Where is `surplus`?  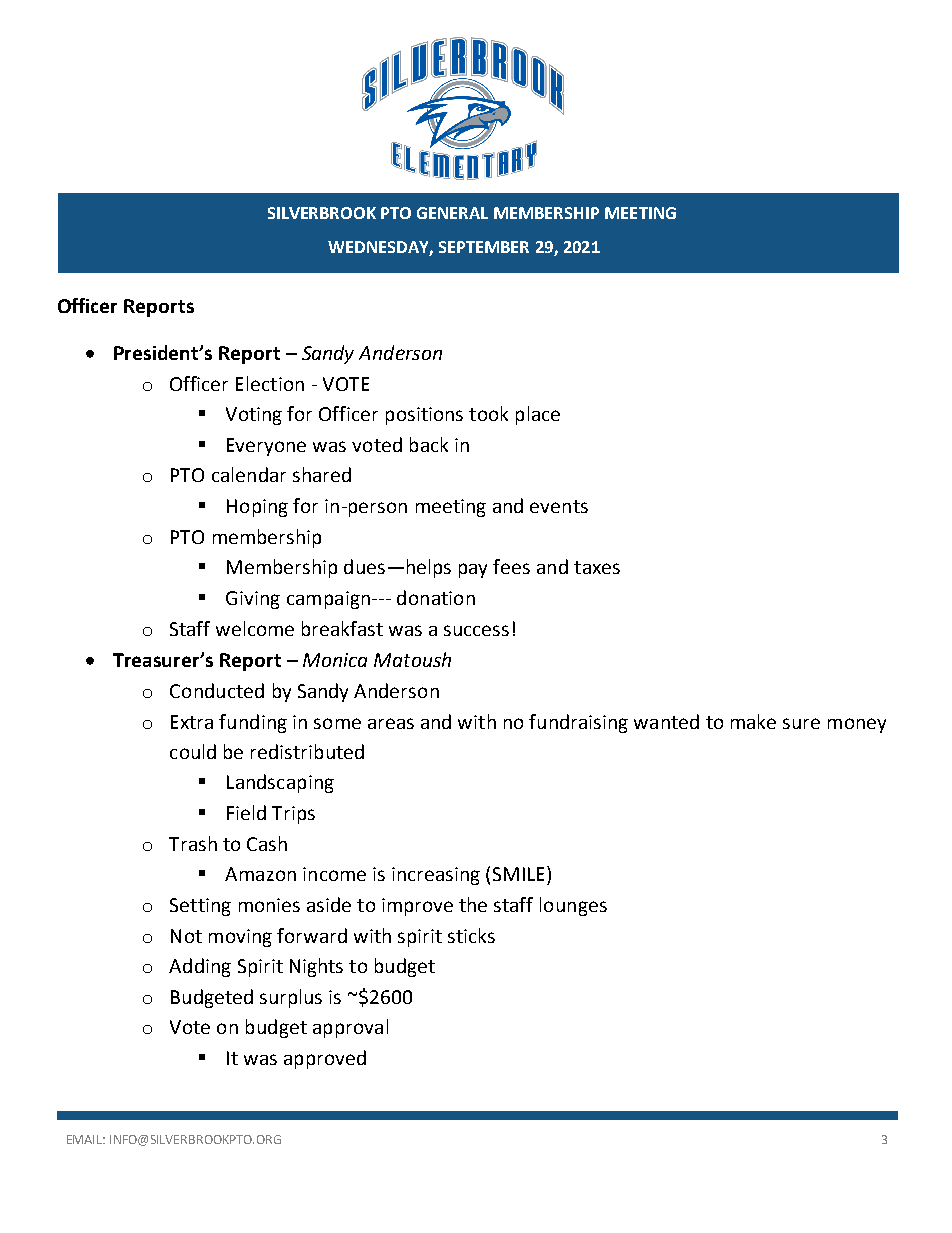 surplus is located at coordinates (291, 998).
